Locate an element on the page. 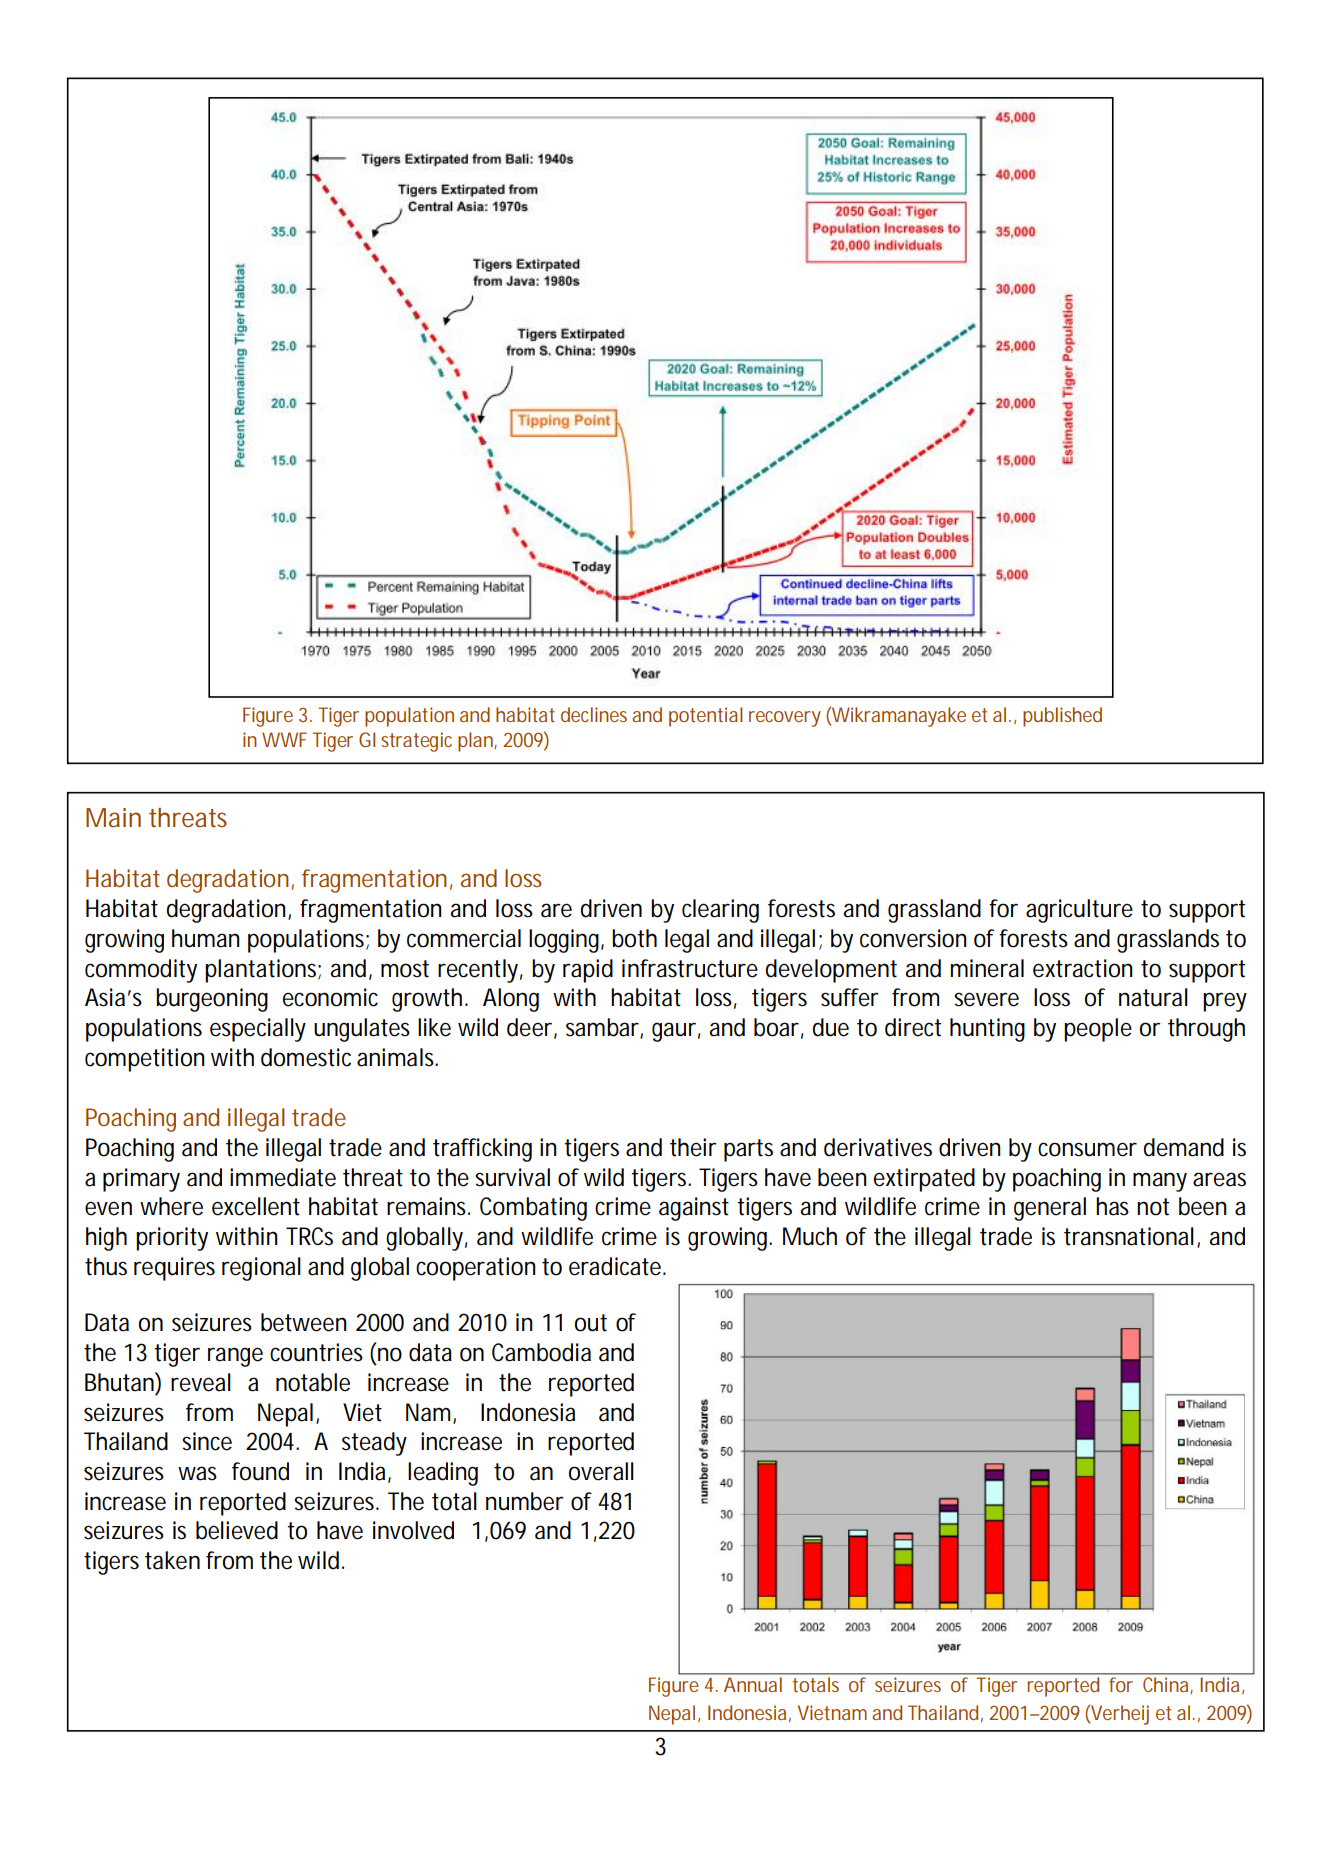  published is located at coordinates (1062, 717).
